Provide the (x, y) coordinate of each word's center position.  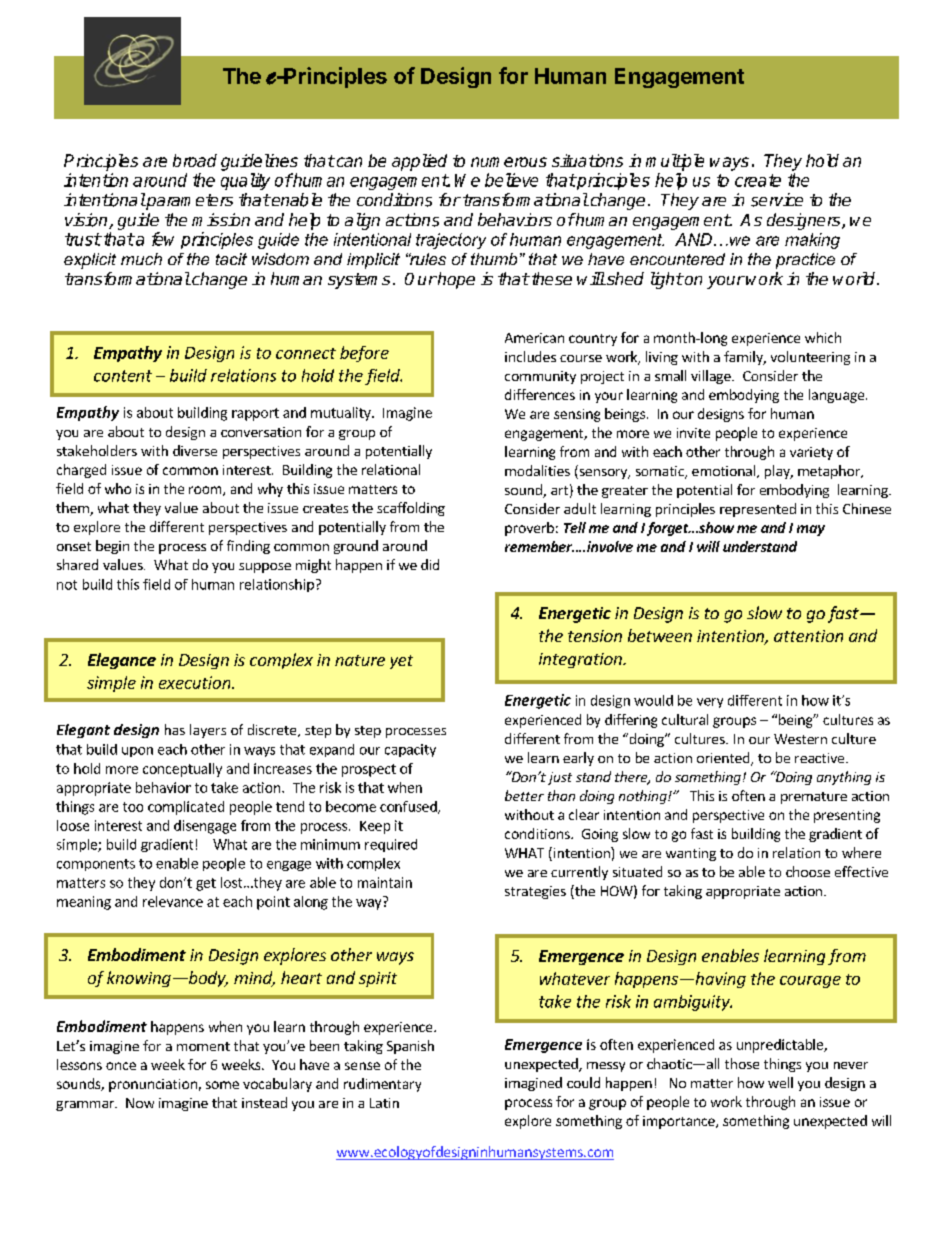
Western (800, 739)
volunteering (810, 358)
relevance (173, 901)
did (430, 564)
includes (530, 356)
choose (808, 871)
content (123, 376)
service (777, 200)
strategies (535, 892)
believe (511, 180)
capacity (410, 750)
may (811, 530)
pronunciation (153, 1085)
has (175, 729)
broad (195, 160)
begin (112, 547)
